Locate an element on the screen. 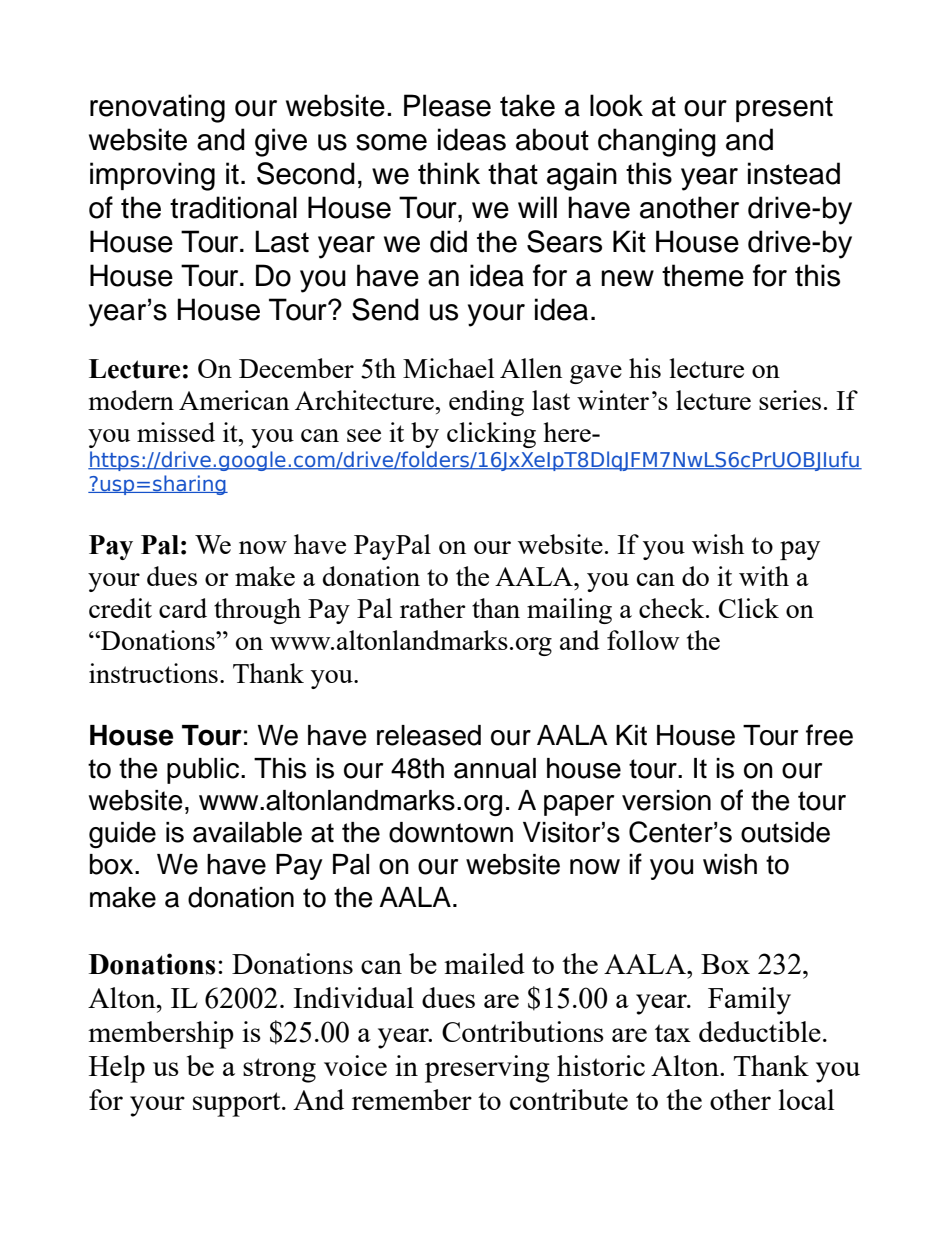  card is located at coordinates (183, 608).
